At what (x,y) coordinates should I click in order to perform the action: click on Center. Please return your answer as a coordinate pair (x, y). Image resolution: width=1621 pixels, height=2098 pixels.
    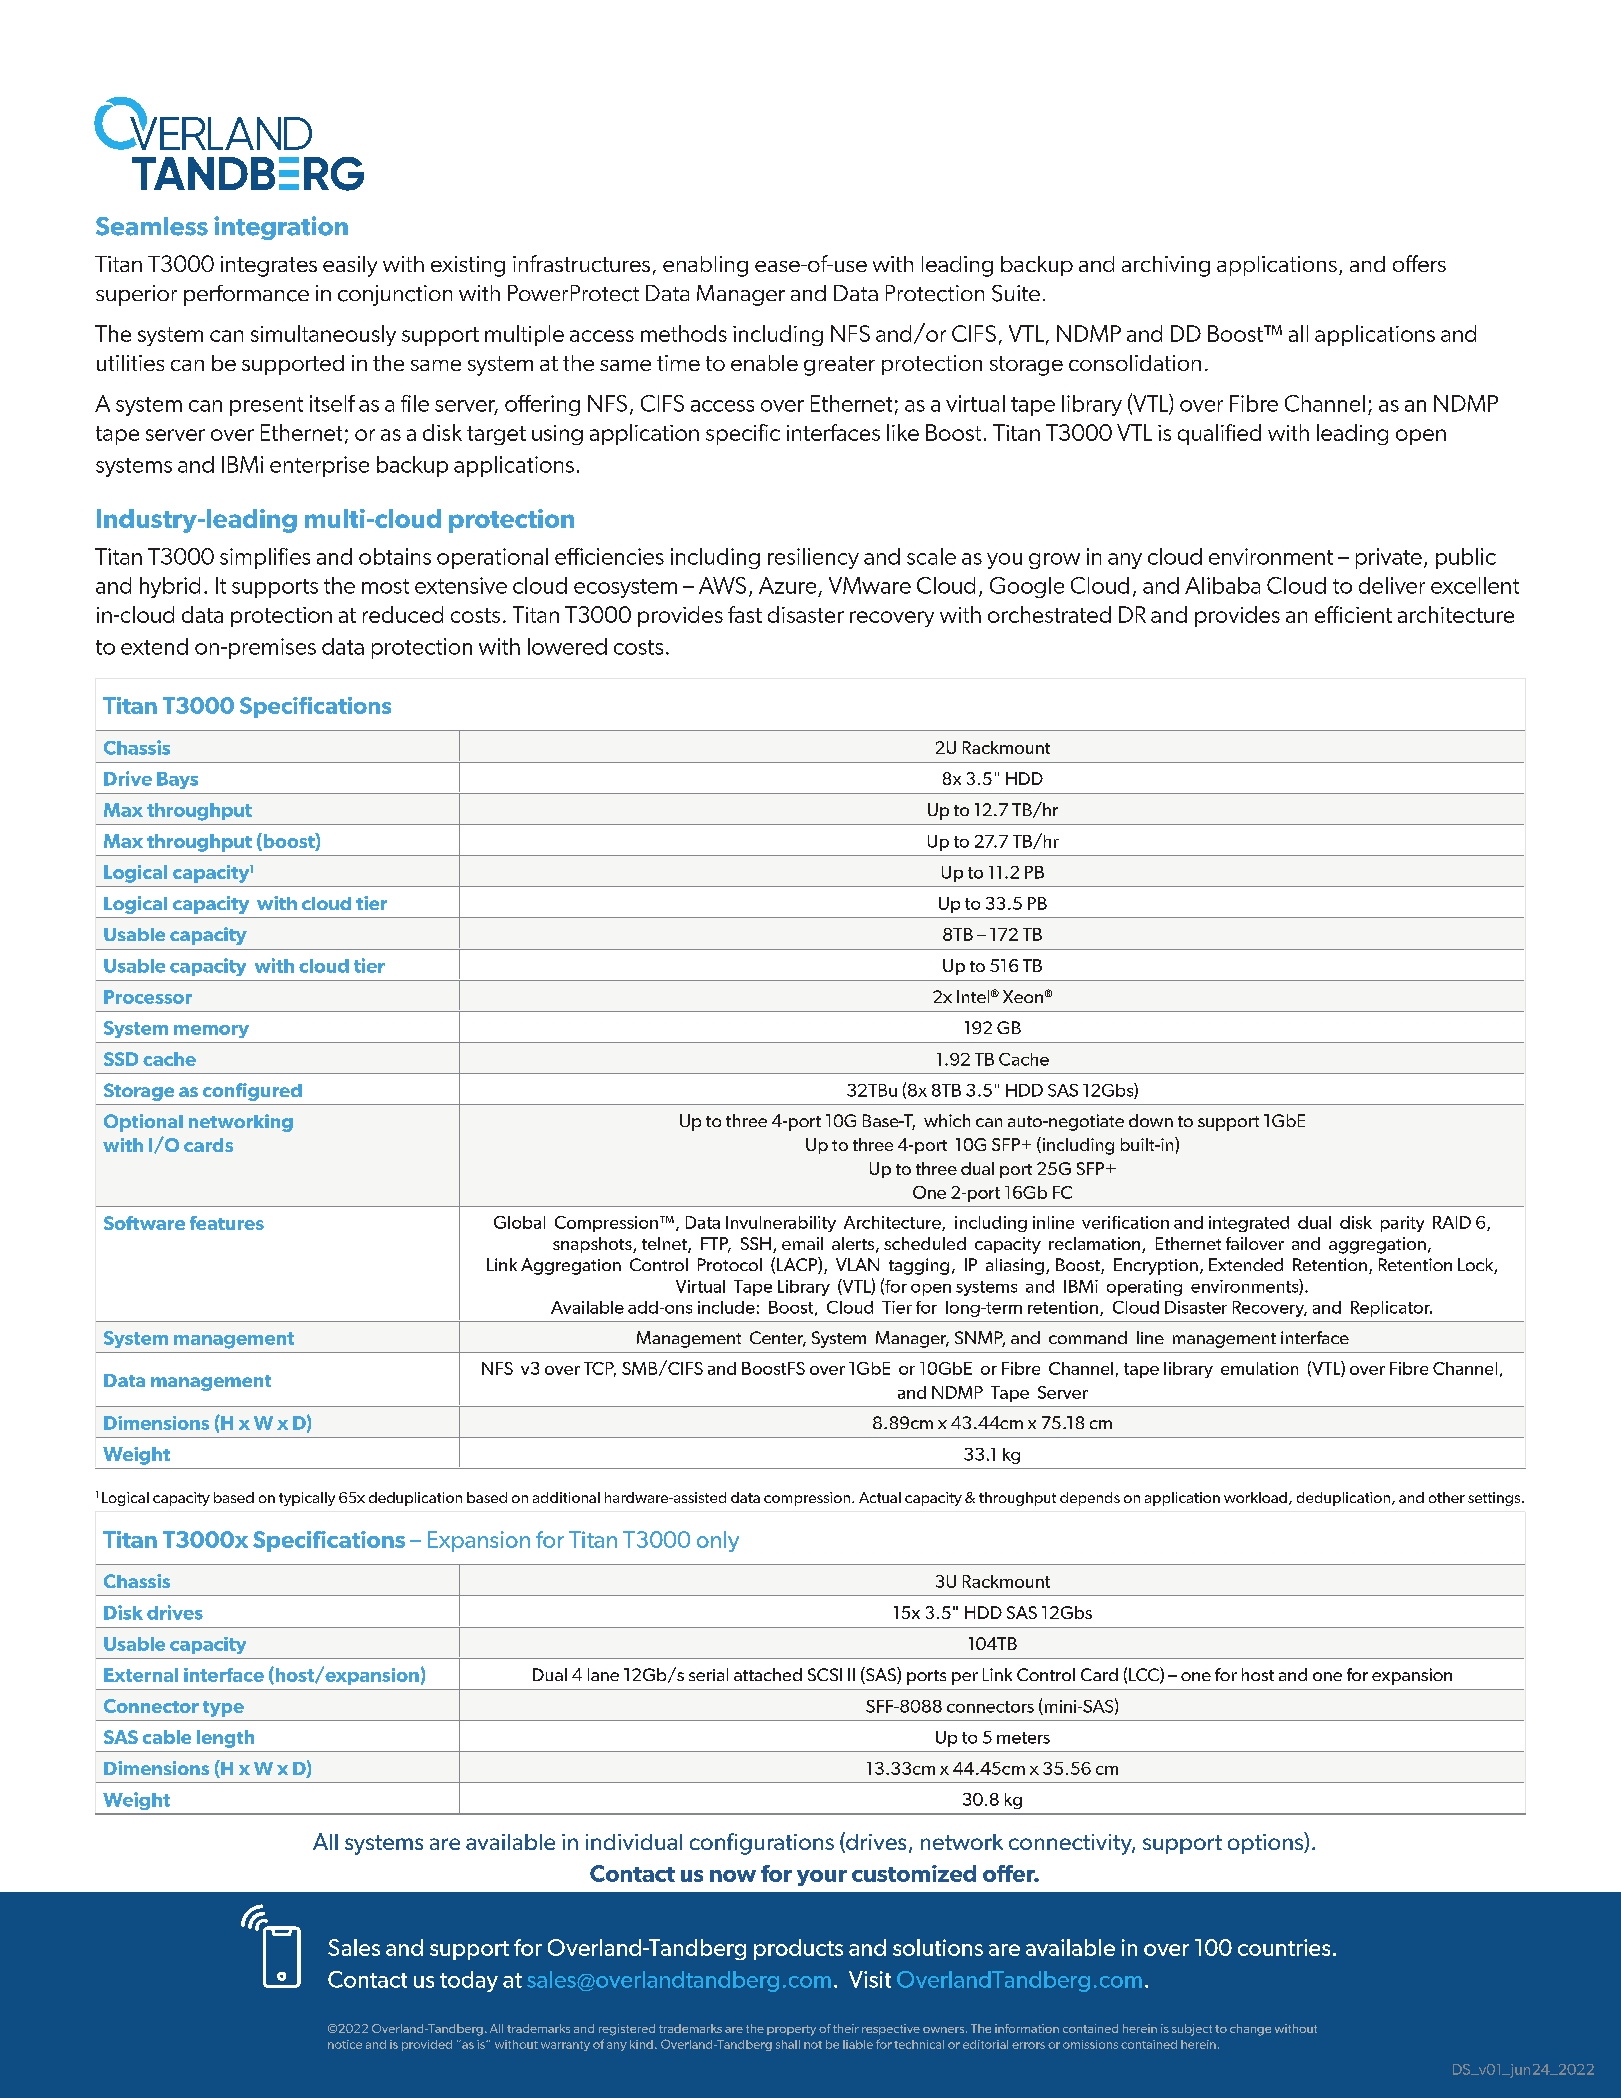
    Looking at the image, I should click on (778, 1339).
